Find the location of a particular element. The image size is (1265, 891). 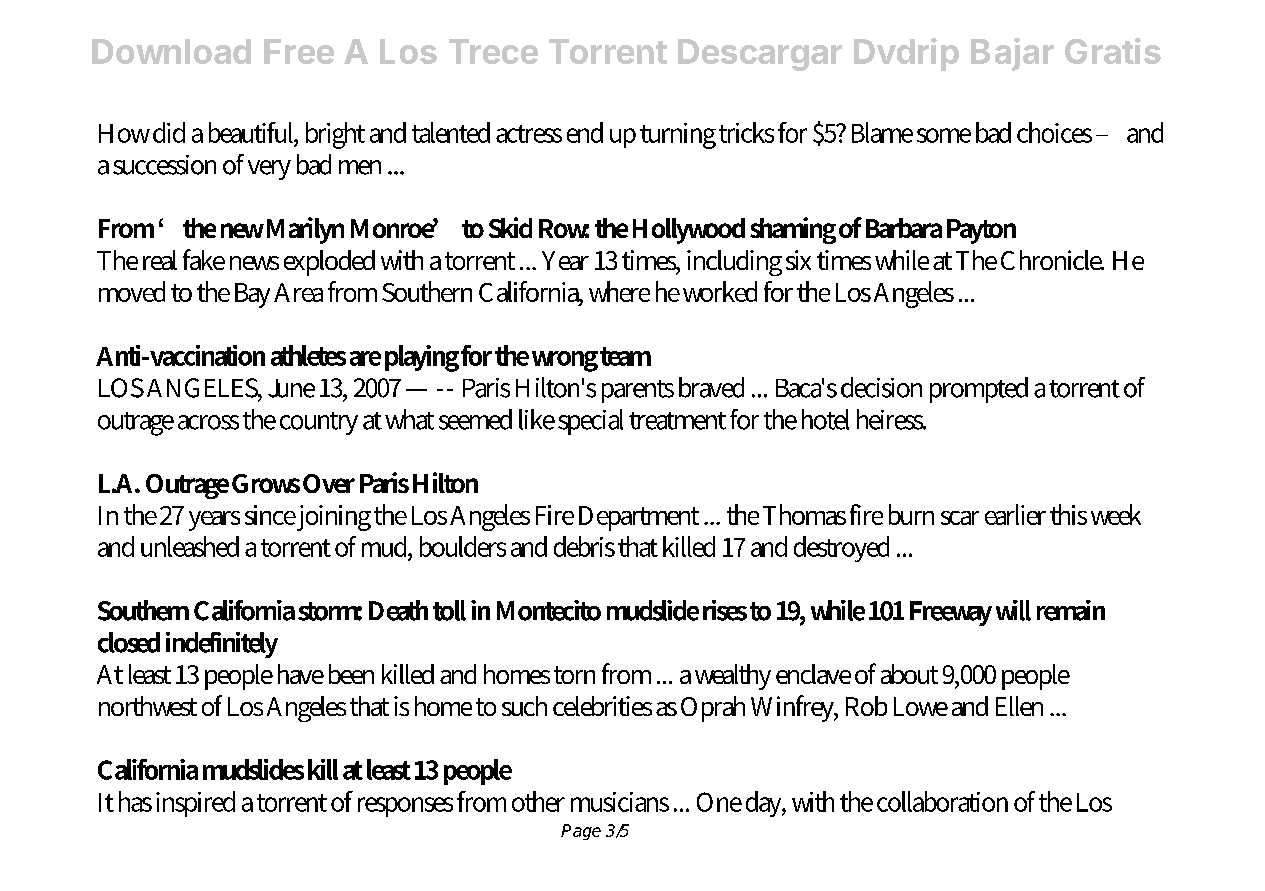

will is located at coordinates (1013, 610).
